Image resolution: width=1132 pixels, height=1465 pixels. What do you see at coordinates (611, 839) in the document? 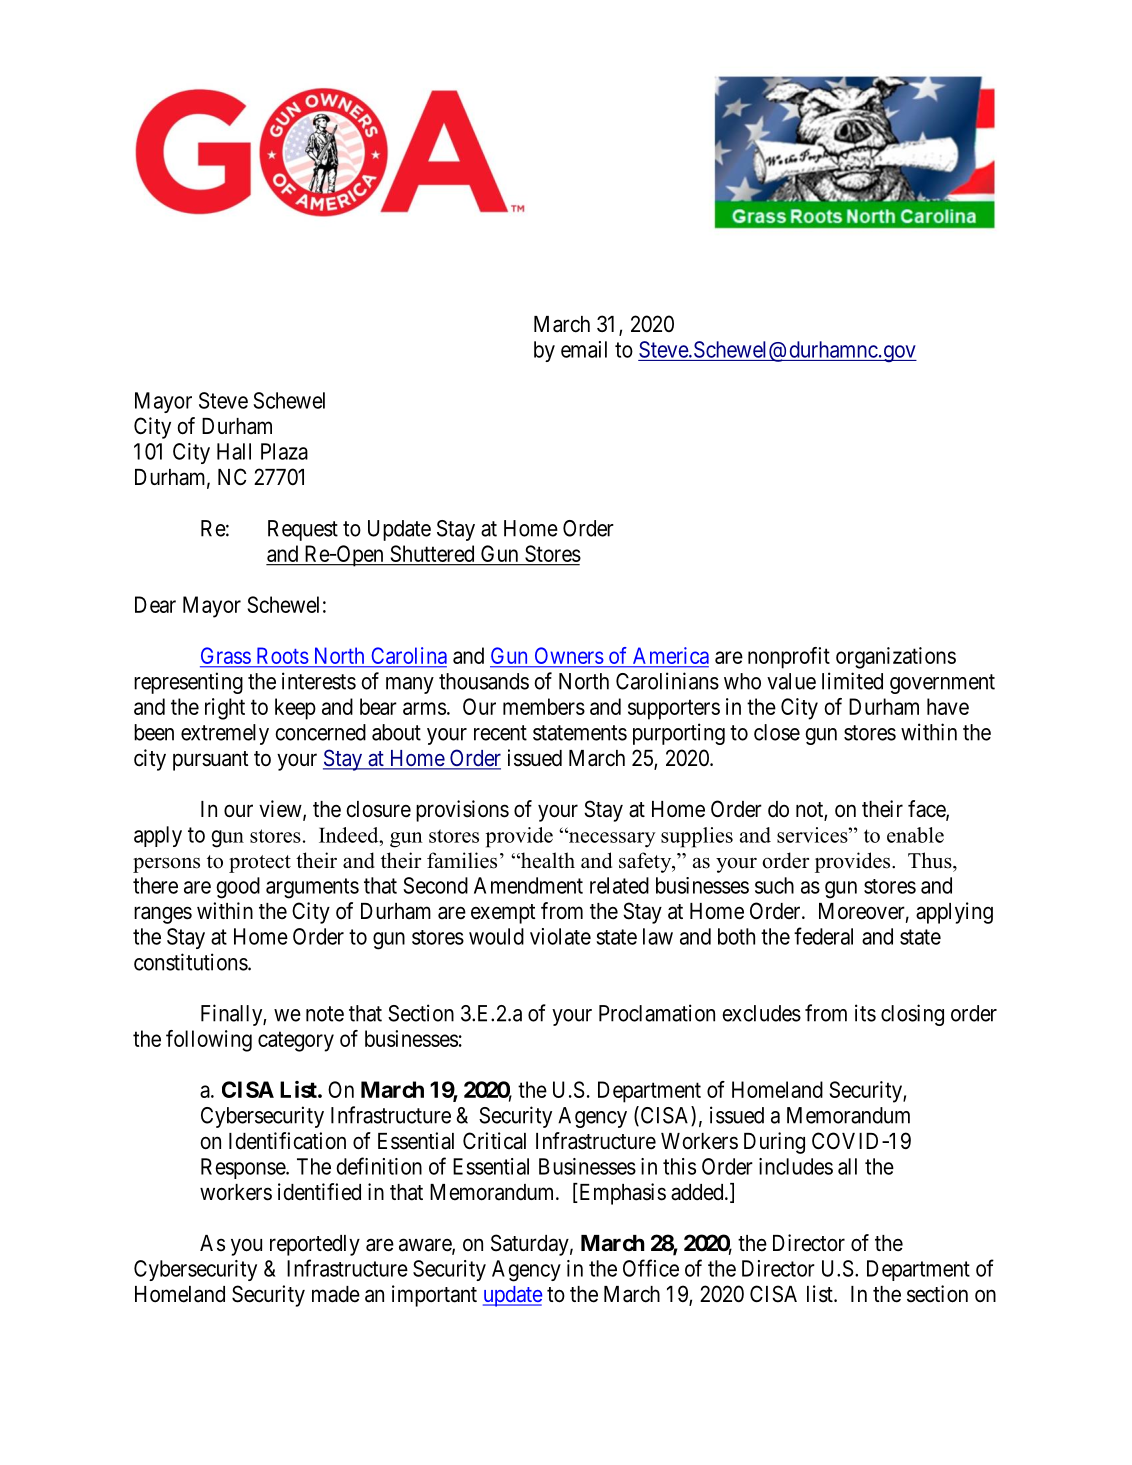
I see `necessary` at bounding box center [611, 839].
